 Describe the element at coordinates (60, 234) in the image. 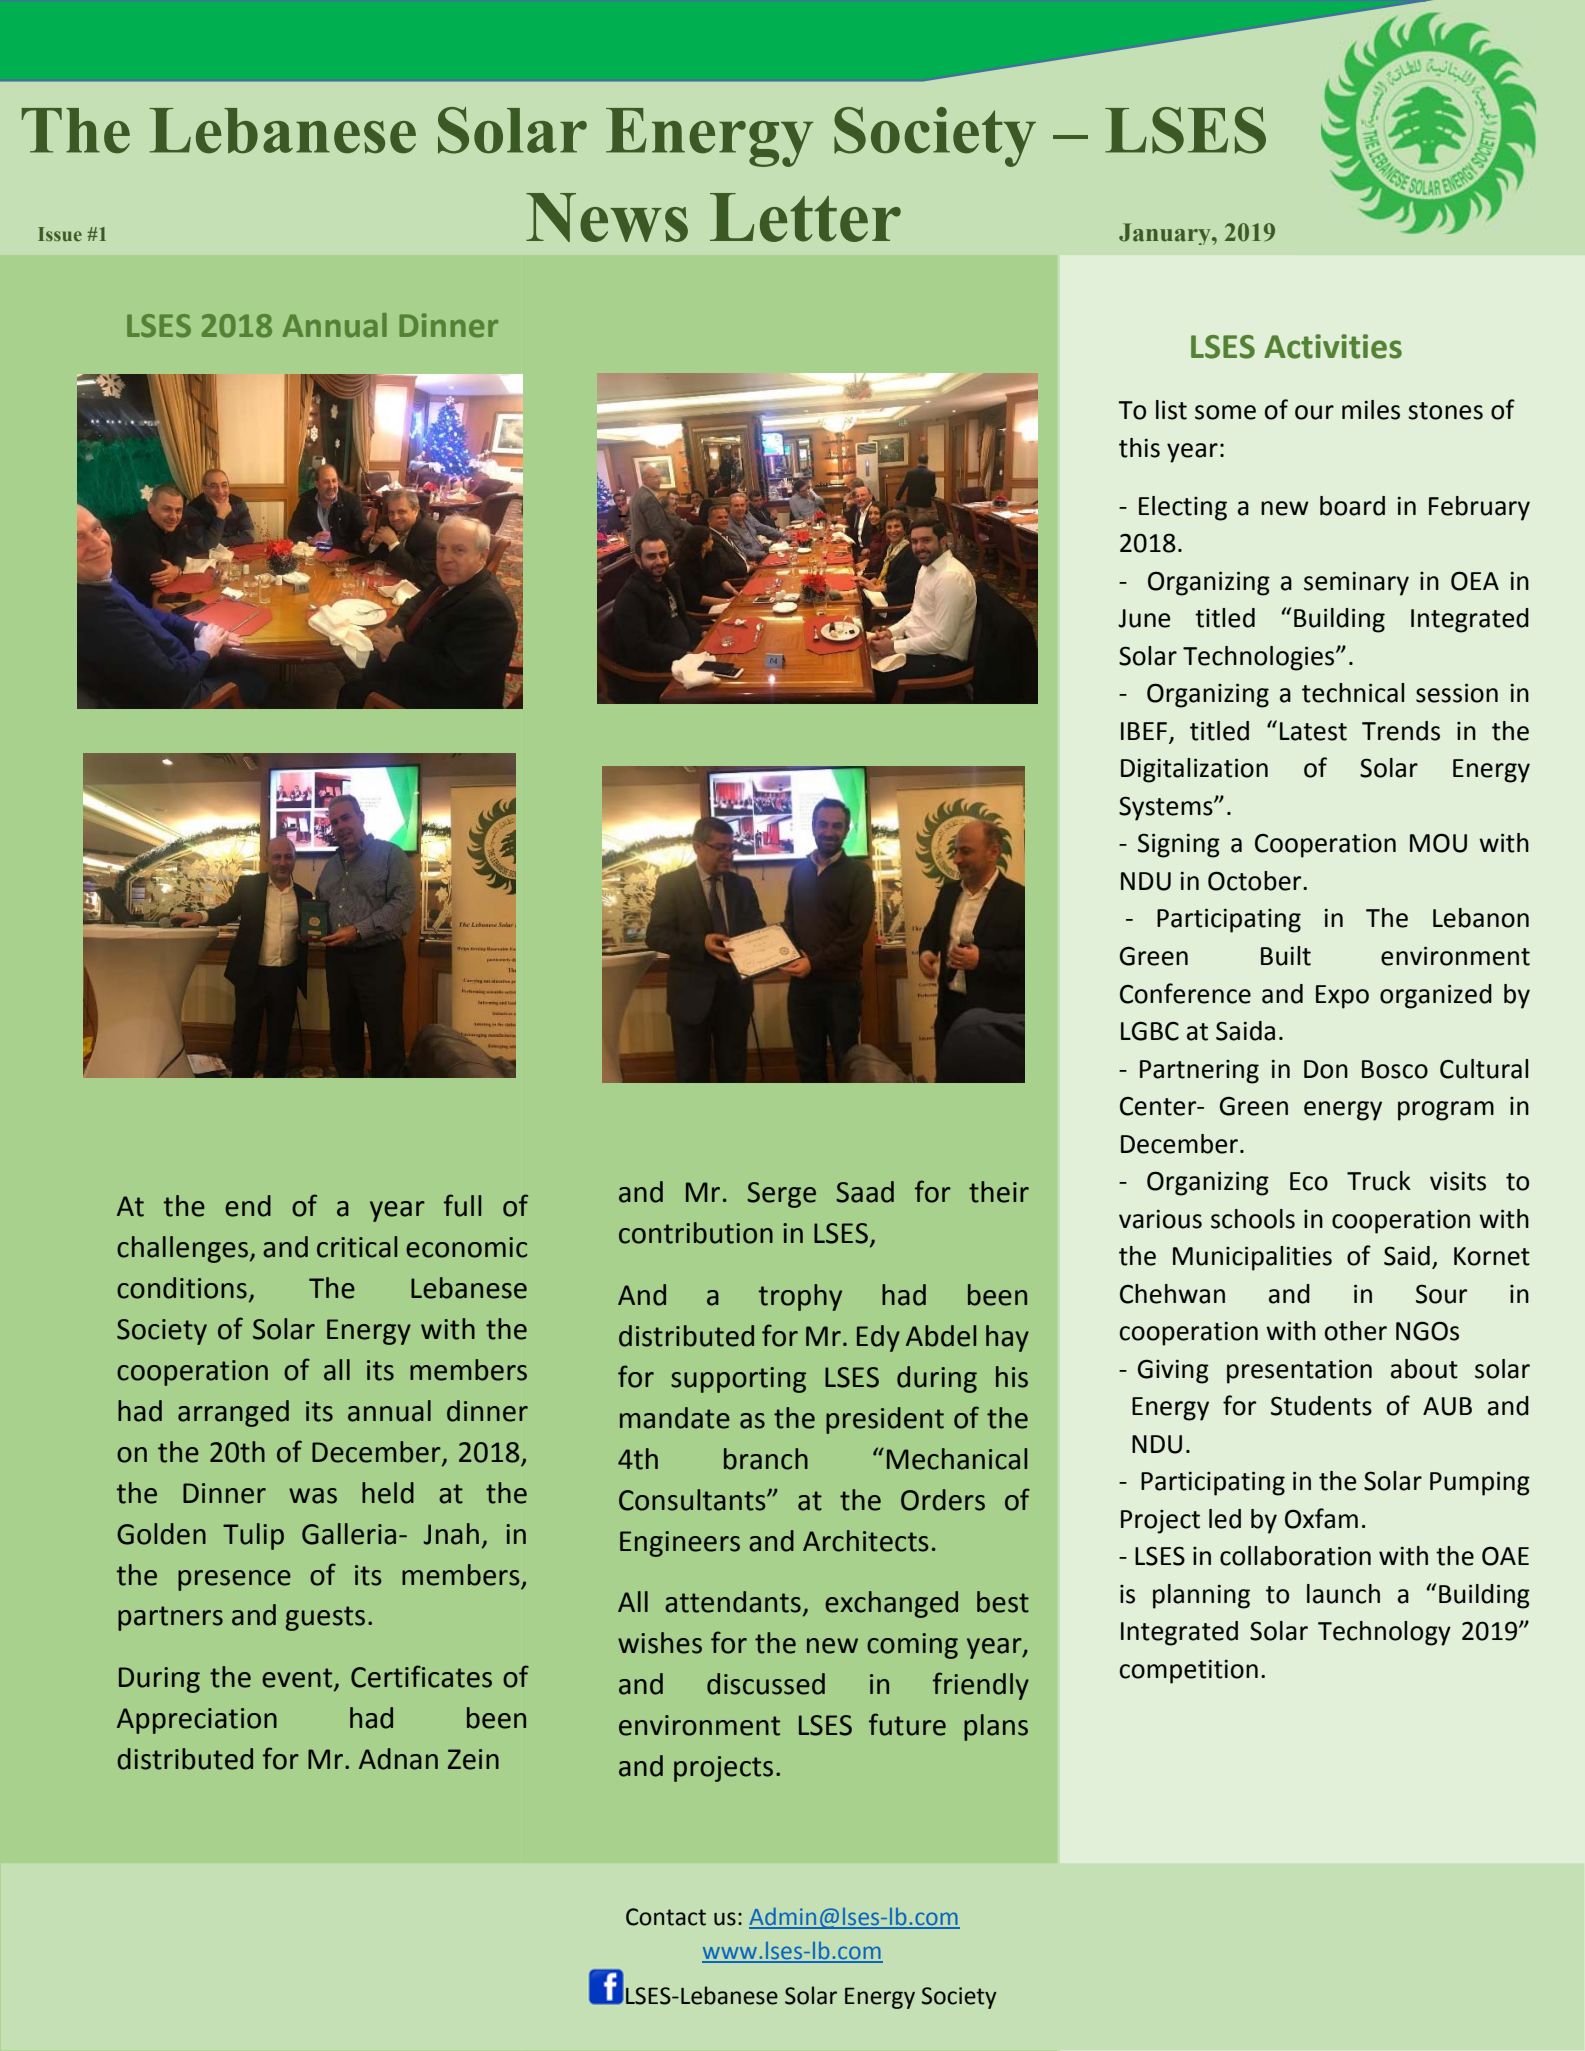

I see `Issue` at that location.
